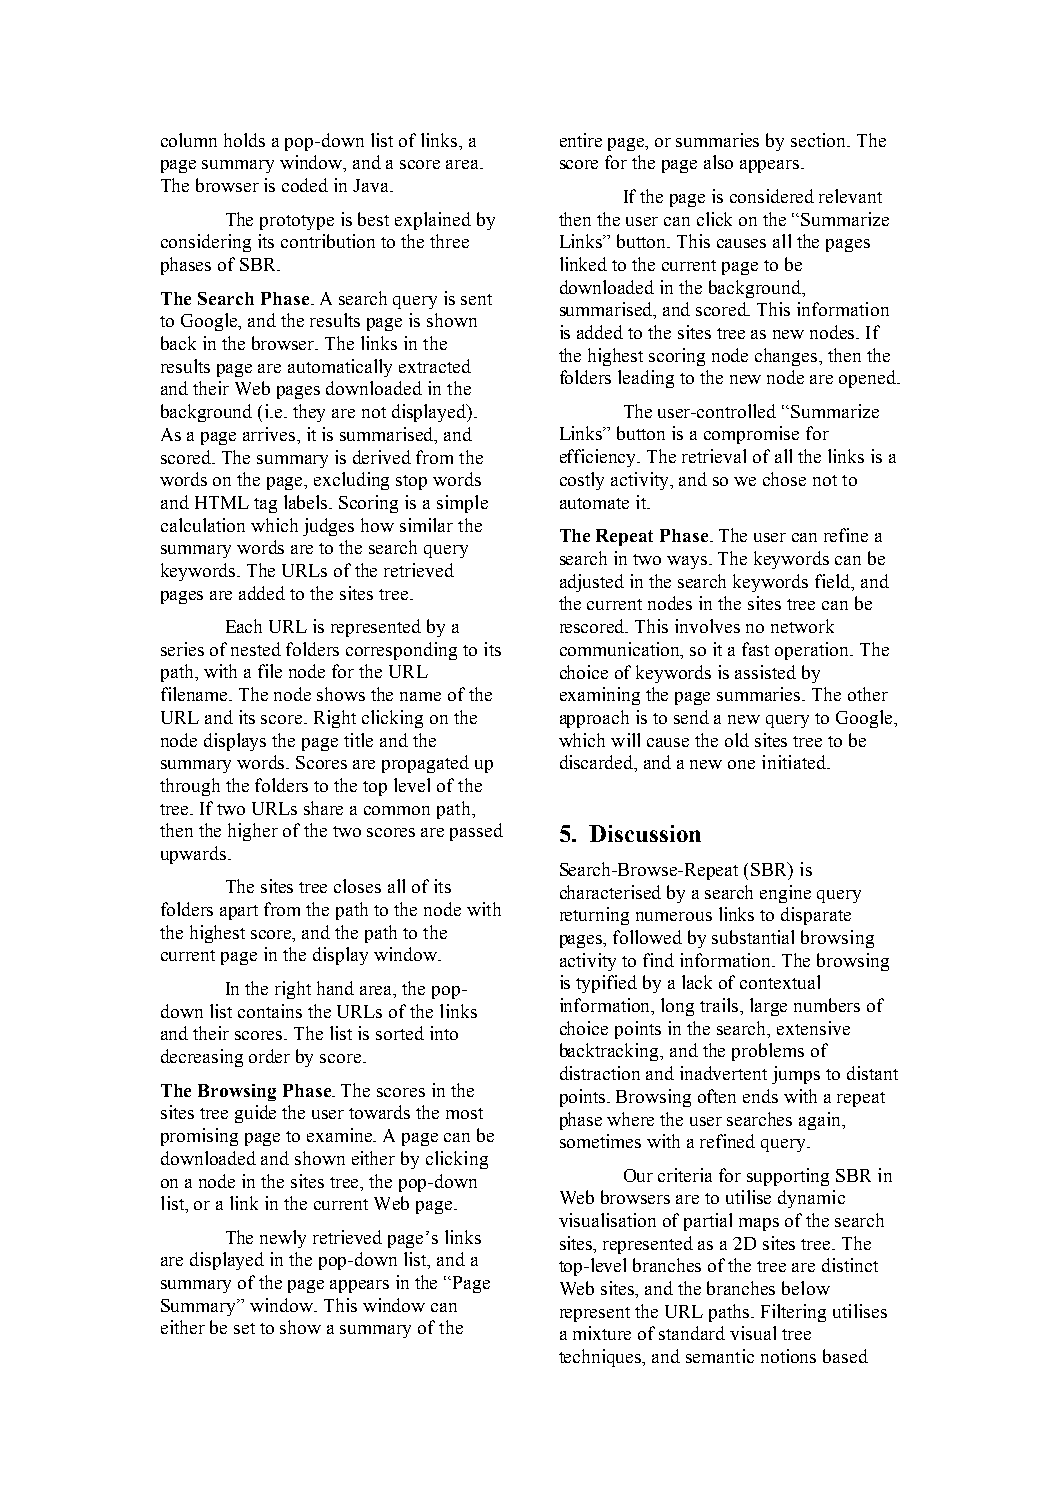 Image resolution: width=1061 pixels, height=1502 pixels. What do you see at coordinates (244, 1328) in the screenshot?
I see `set` at bounding box center [244, 1328].
